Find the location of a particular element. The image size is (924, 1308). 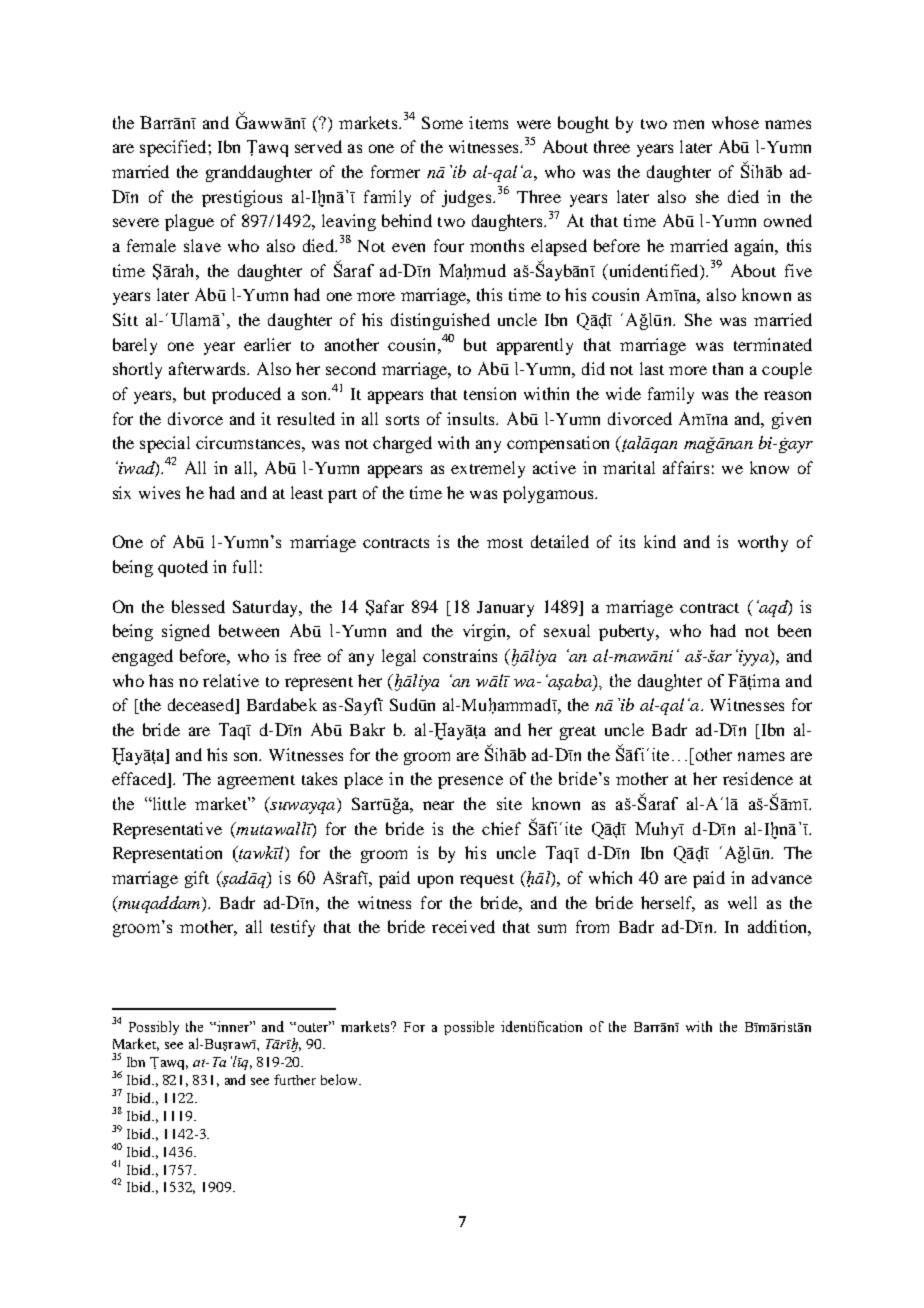

whose is located at coordinates (735, 122).
